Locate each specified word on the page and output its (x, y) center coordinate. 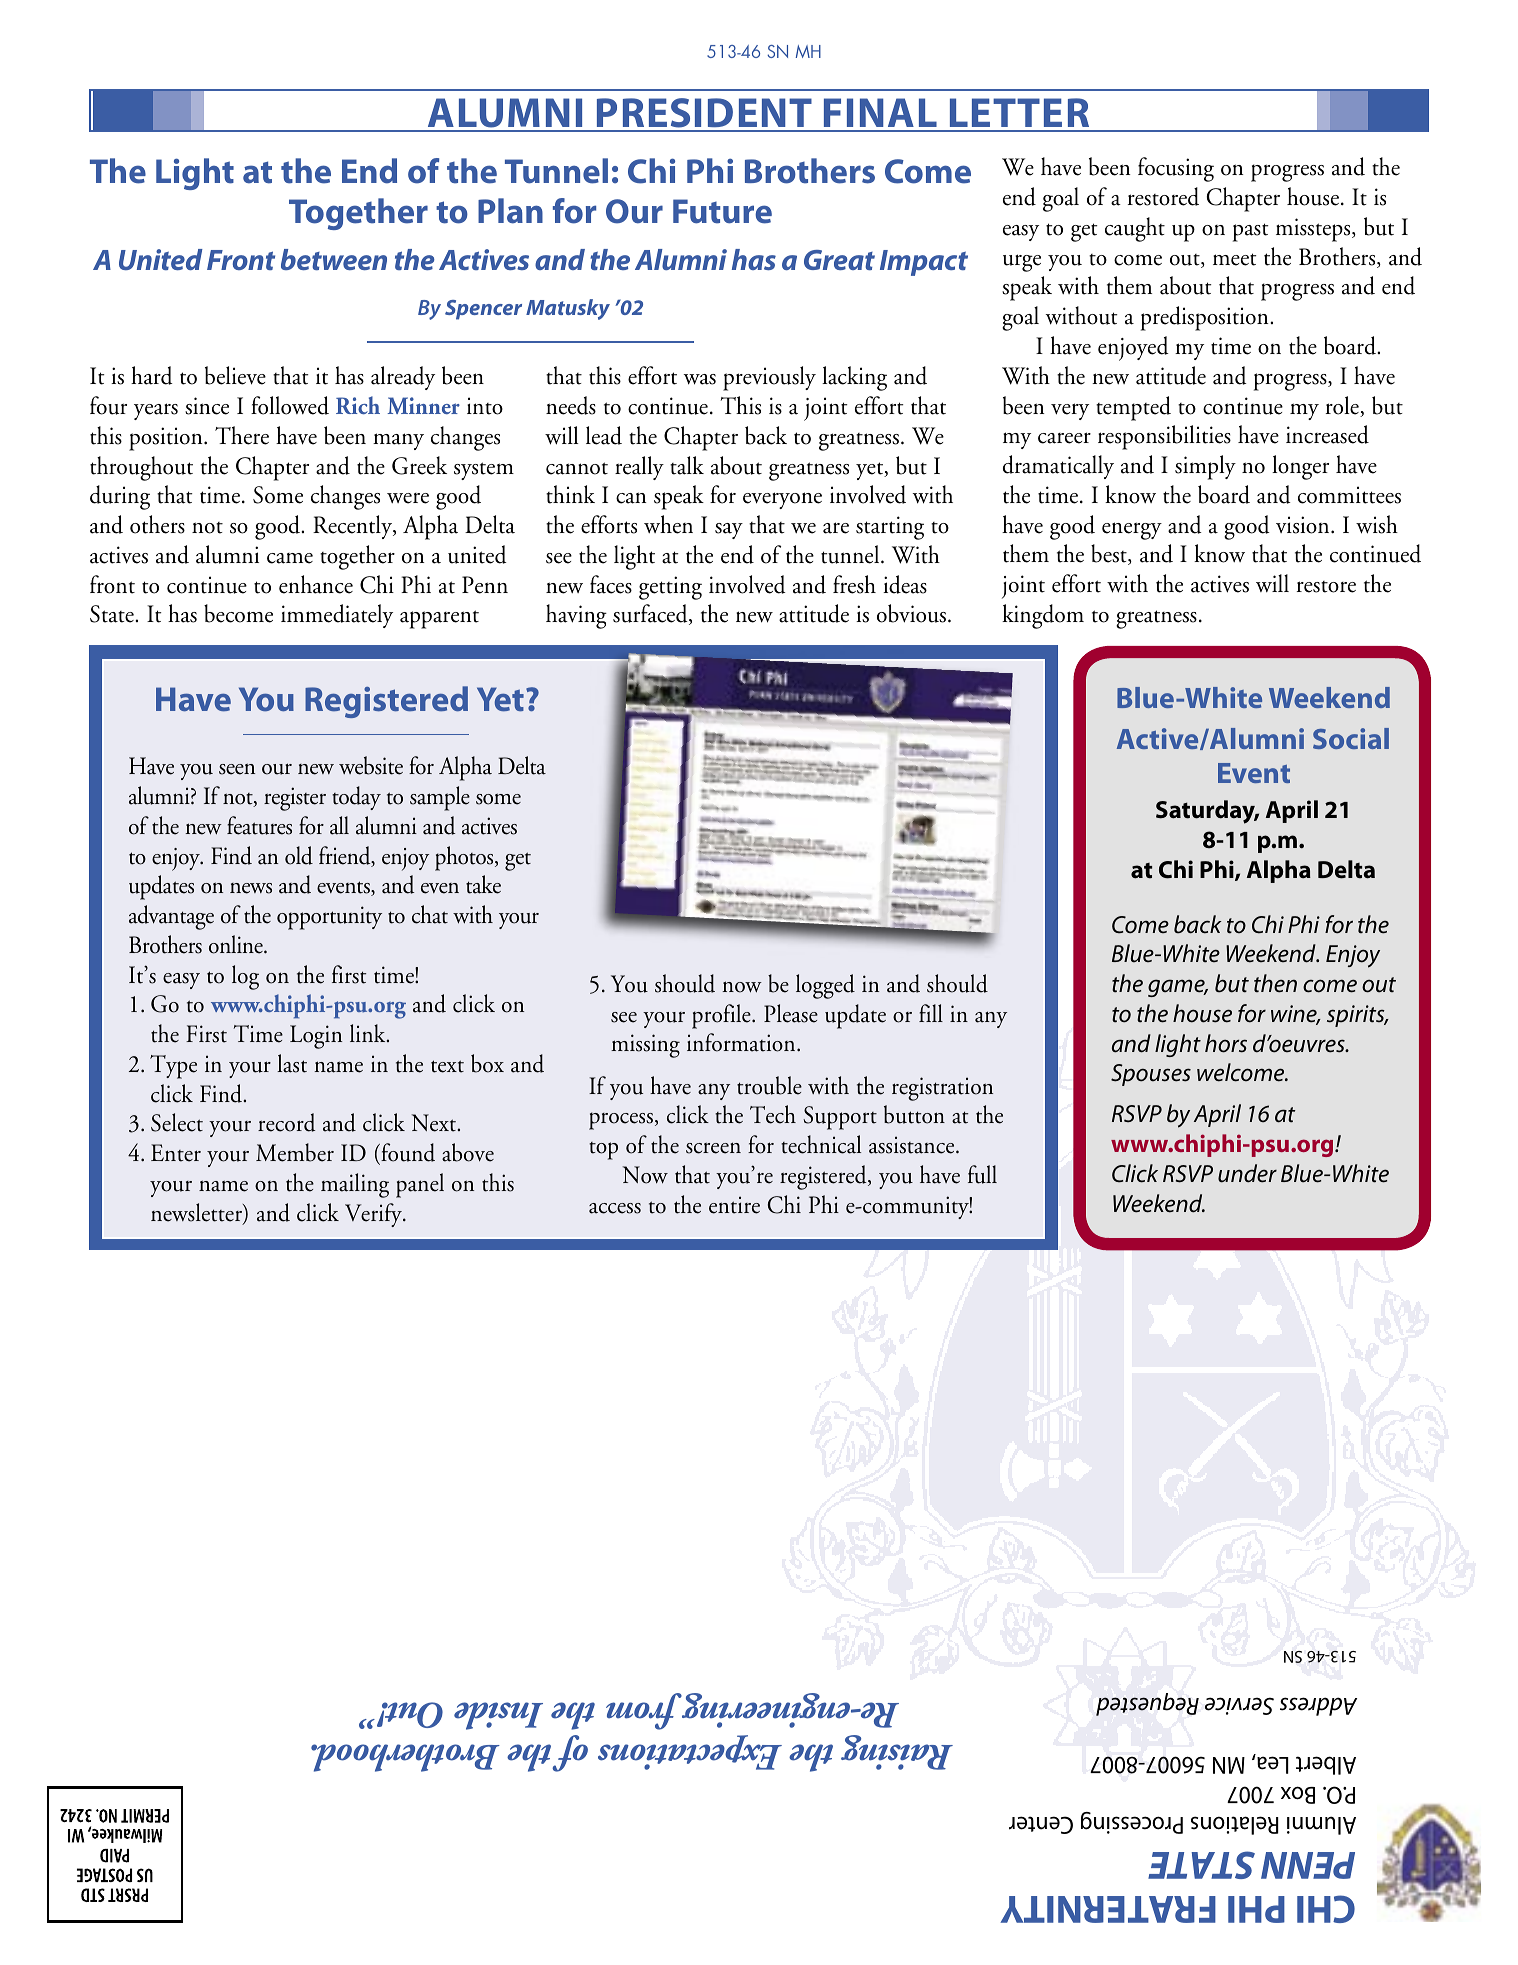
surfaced (651, 614)
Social (1351, 738)
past (1250, 232)
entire (734, 1205)
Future (722, 211)
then (1275, 983)
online (237, 944)
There (242, 435)
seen (237, 769)
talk (687, 465)
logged (825, 986)
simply (1205, 467)
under (1247, 1173)
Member (295, 1152)
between (334, 259)
